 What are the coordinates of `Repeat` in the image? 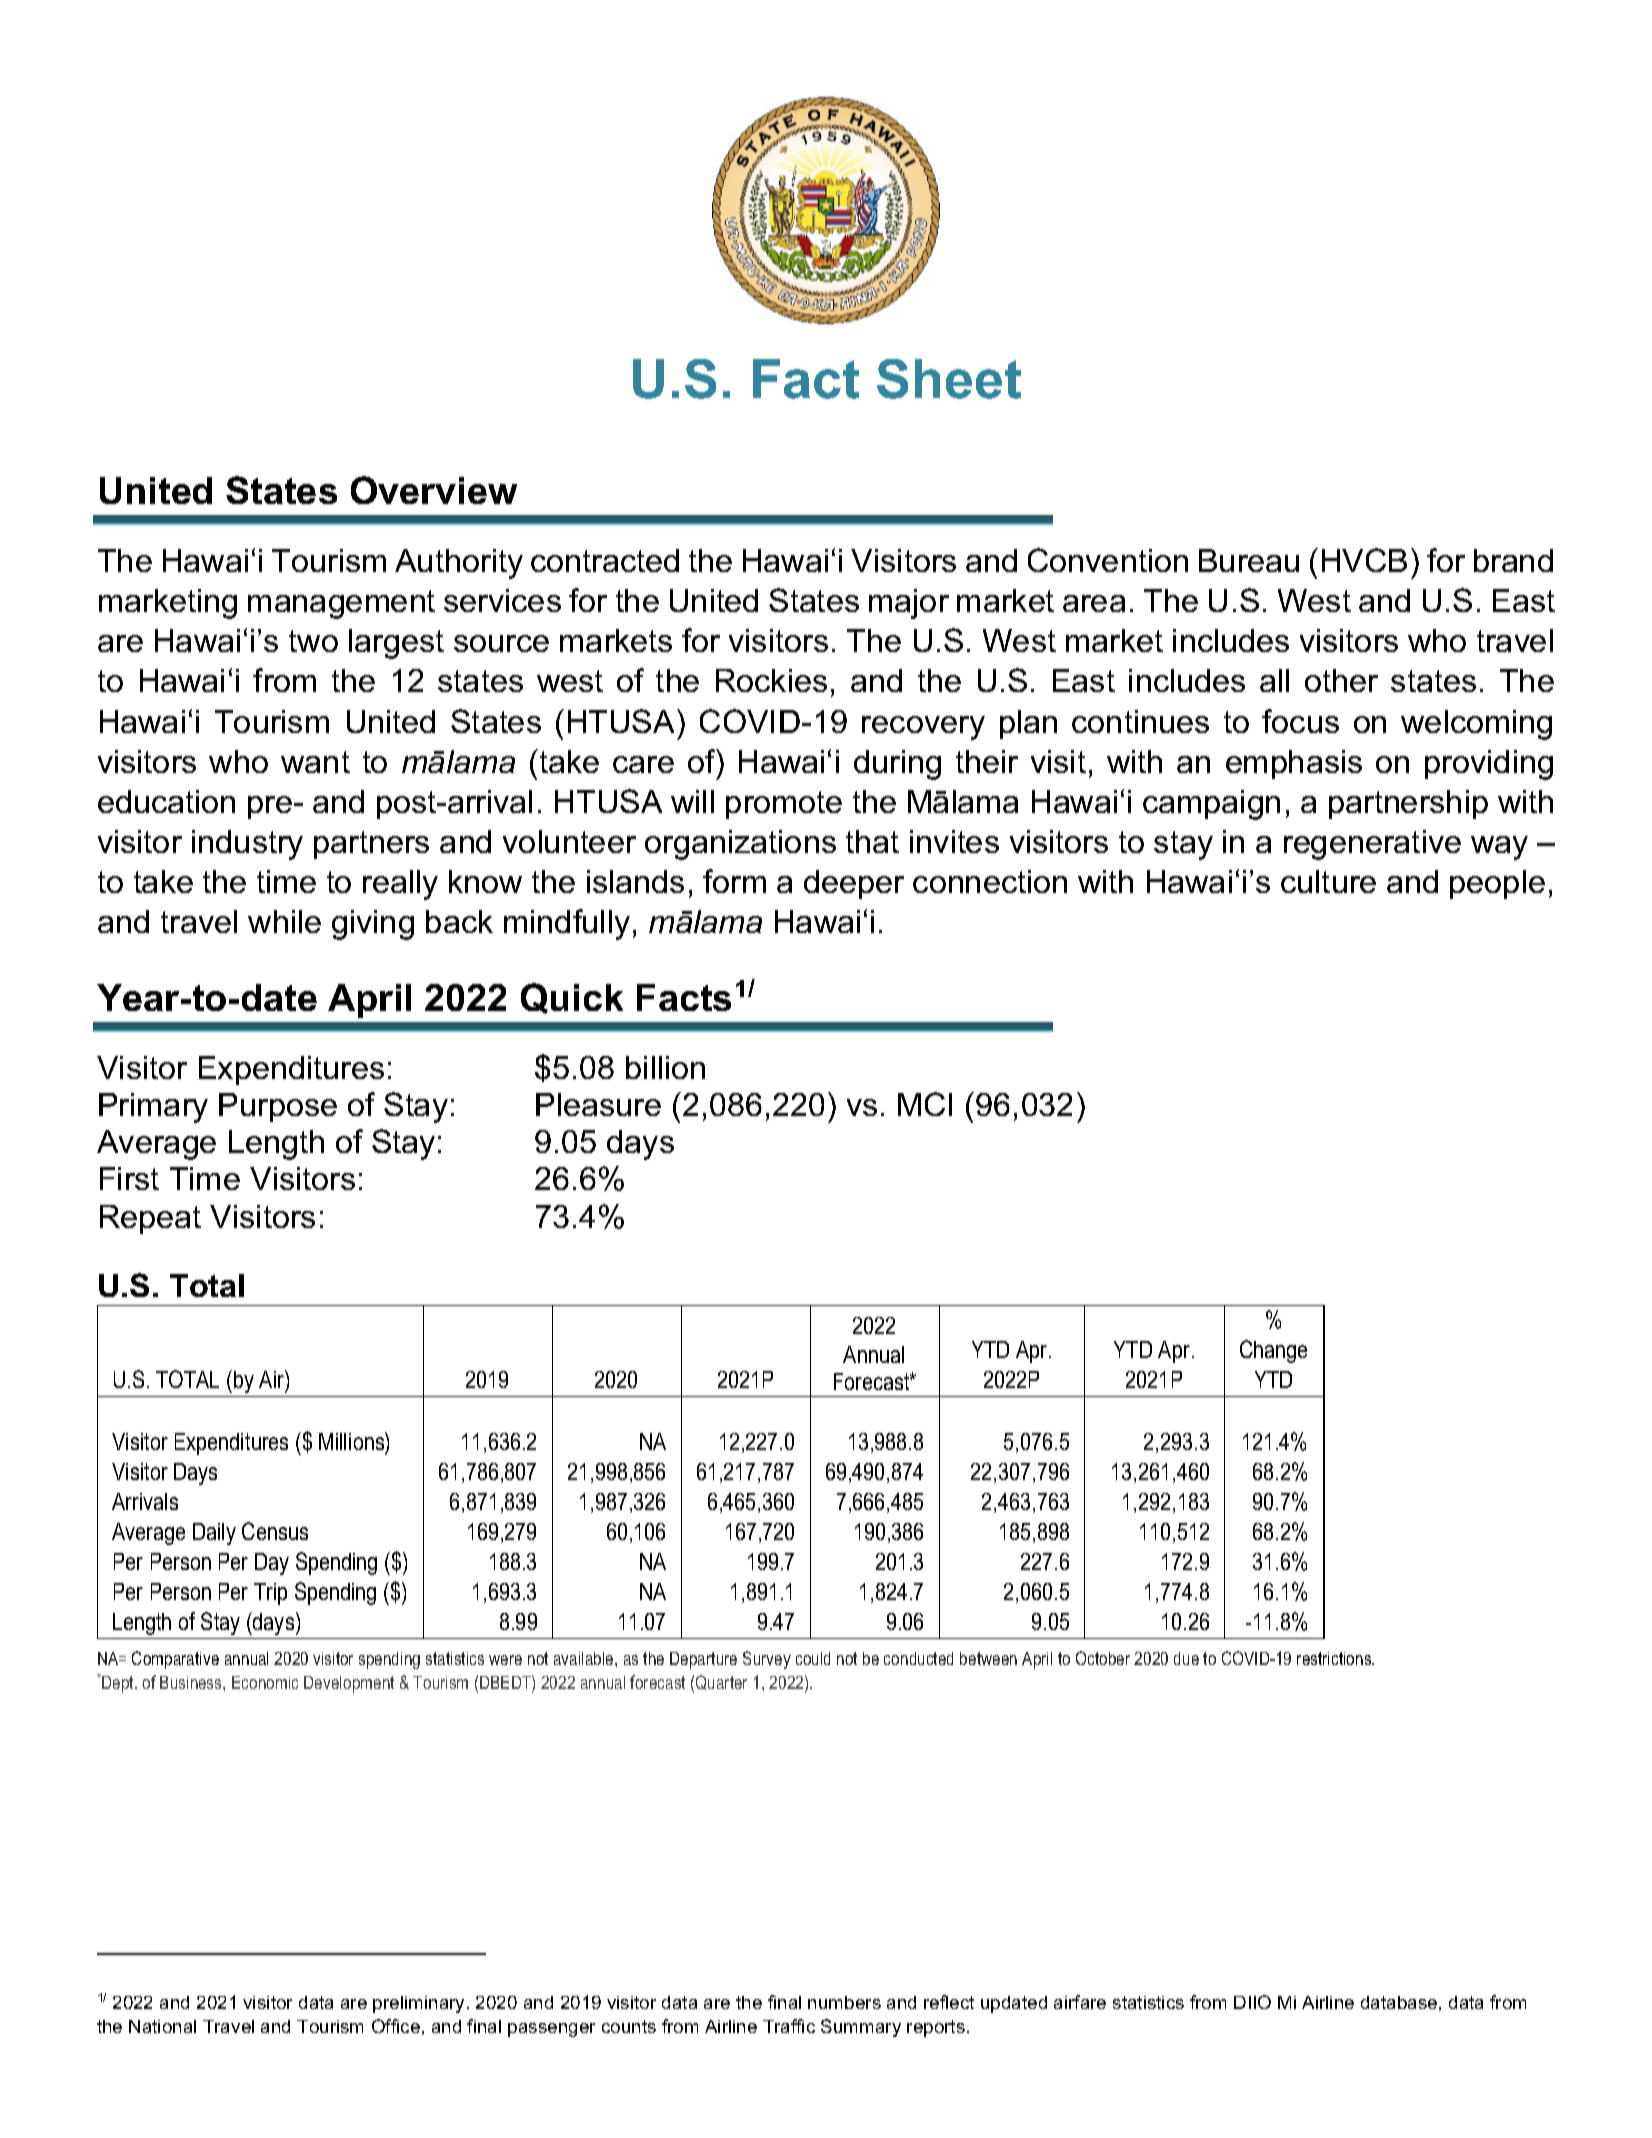 It's located at (150, 1219).
